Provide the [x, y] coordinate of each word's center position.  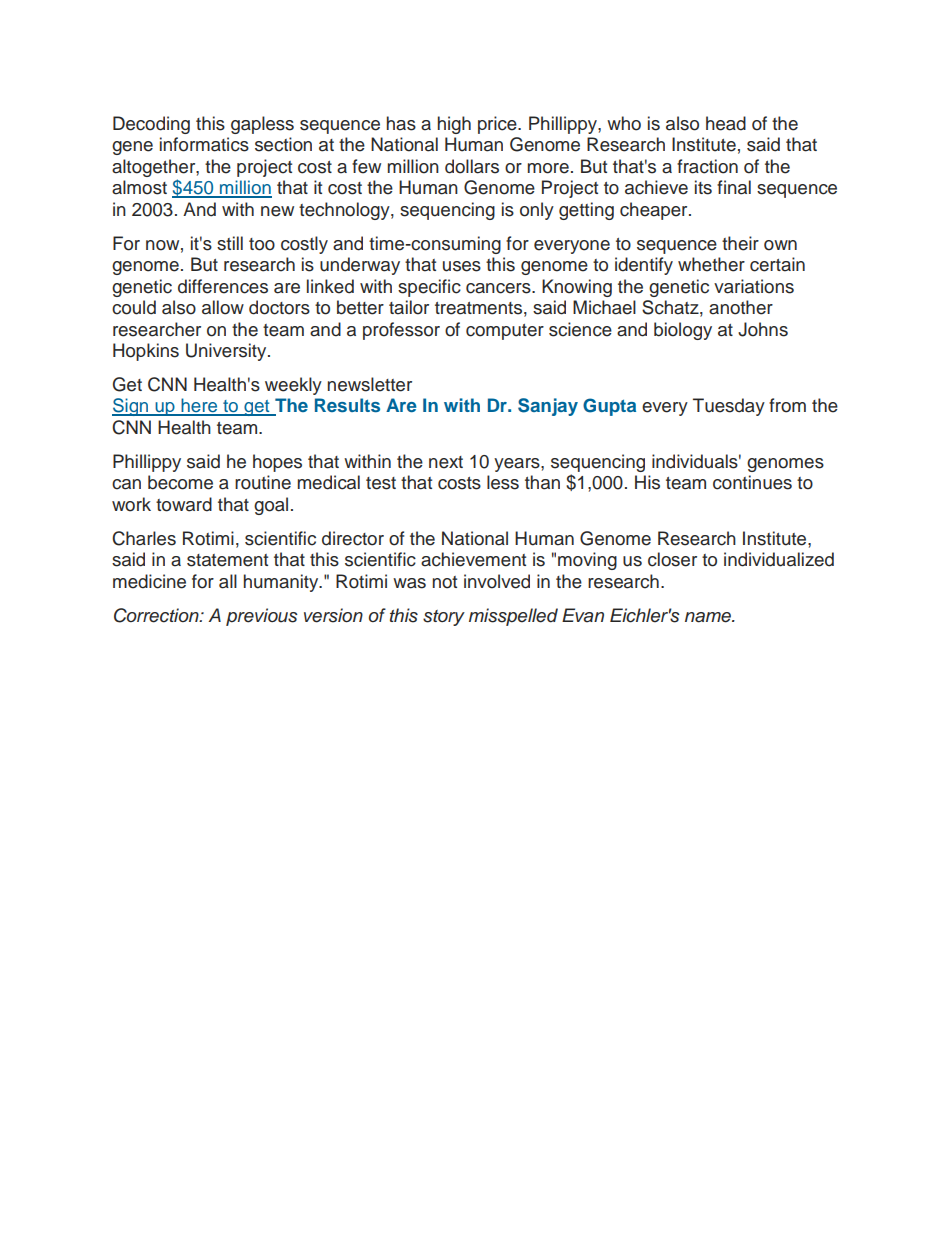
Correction [157, 615]
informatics [204, 144]
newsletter [370, 384]
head [726, 123]
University [227, 352]
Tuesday [729, 407]
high [454, 125]
